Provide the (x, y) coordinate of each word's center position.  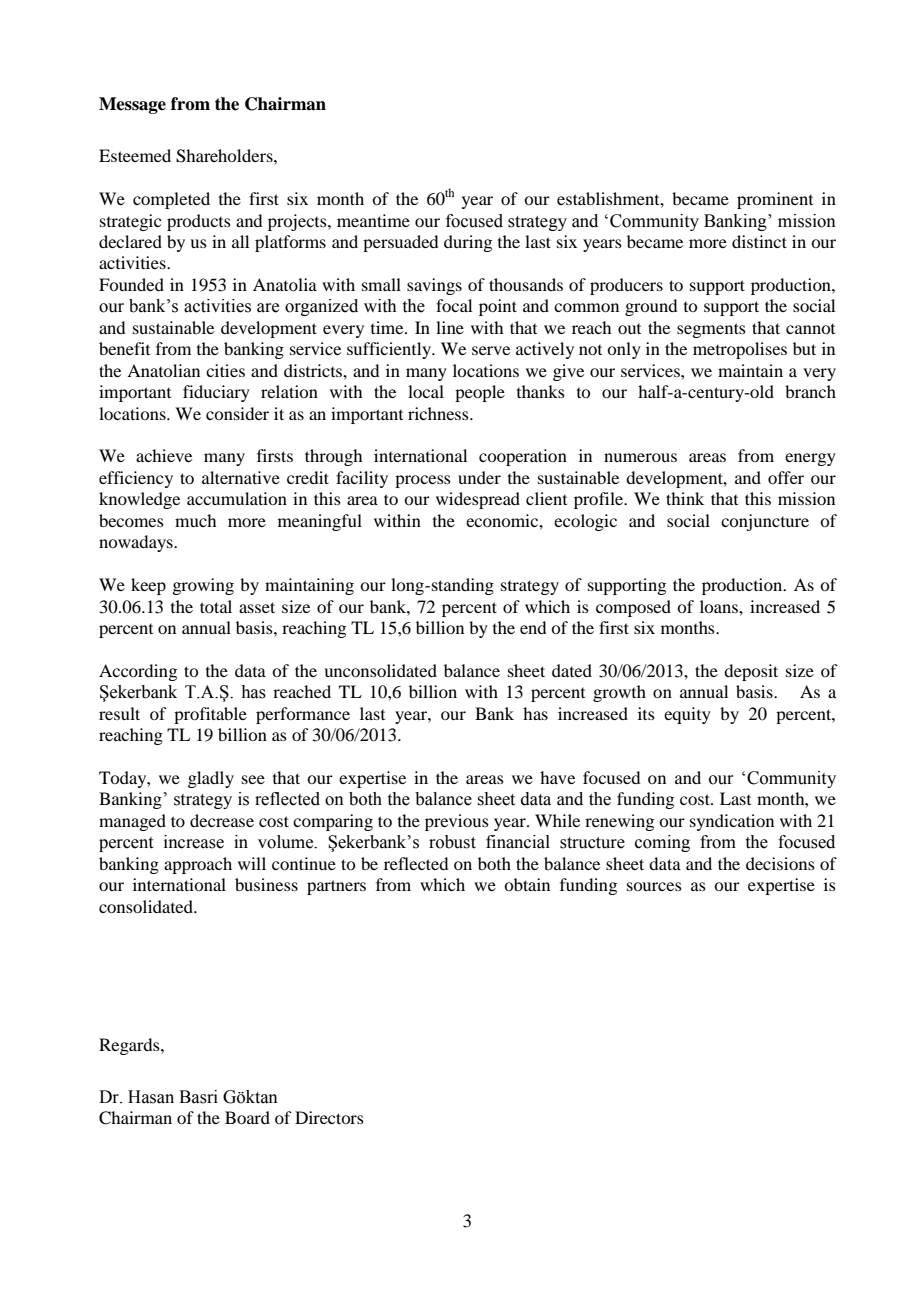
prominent (775, 200)
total (216, 606)
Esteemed (135, 155)
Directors (329, 1117)
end (533, 627)
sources (654, 886)
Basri (198, 1097)
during (468, 243)
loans (720, 606)
